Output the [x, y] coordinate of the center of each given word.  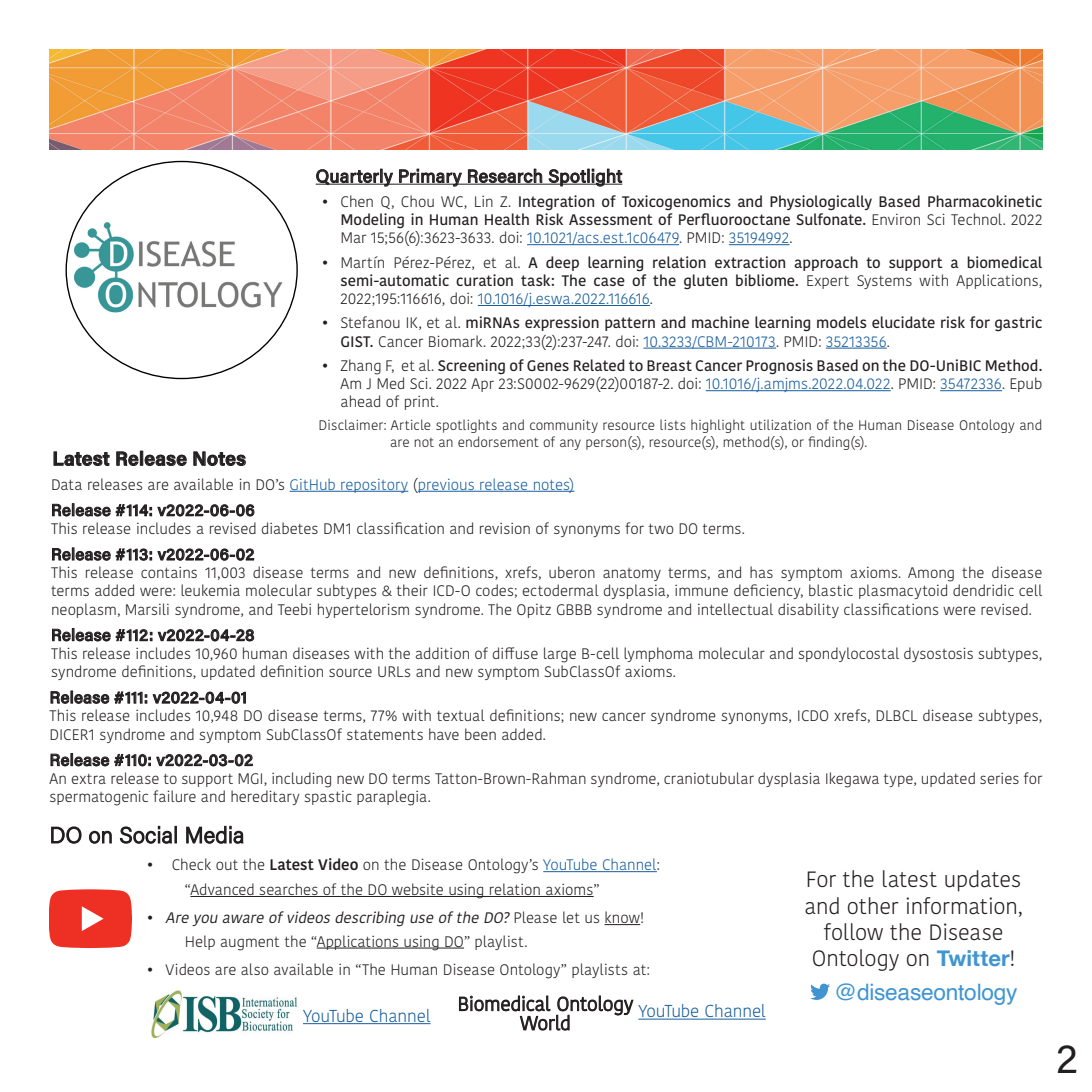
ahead [360, 401]
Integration [556, 203]
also [255, 969]
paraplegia [393, 798]
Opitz [534, 611]
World [545, 1022]
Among [931, 574]
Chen [357, 201]
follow [853, 931]
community [564, 426]
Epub [1026, 384]
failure [174, 796]
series [999, 778]
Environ [896, 219]
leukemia [210, 590]
